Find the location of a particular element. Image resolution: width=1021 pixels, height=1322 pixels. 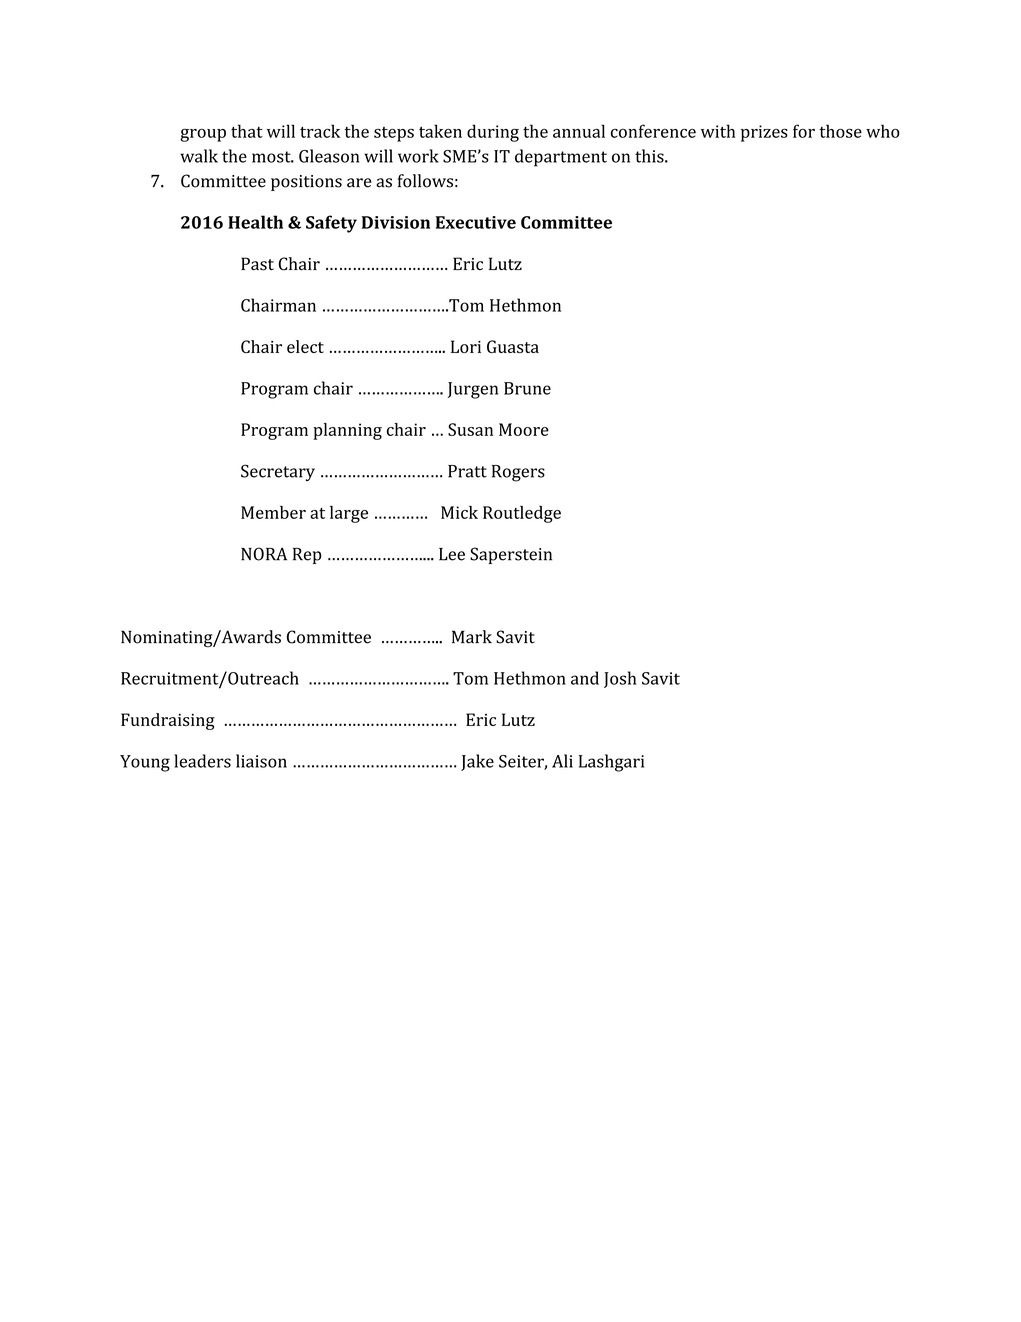

Moore is located at coordinates (524, 429).
